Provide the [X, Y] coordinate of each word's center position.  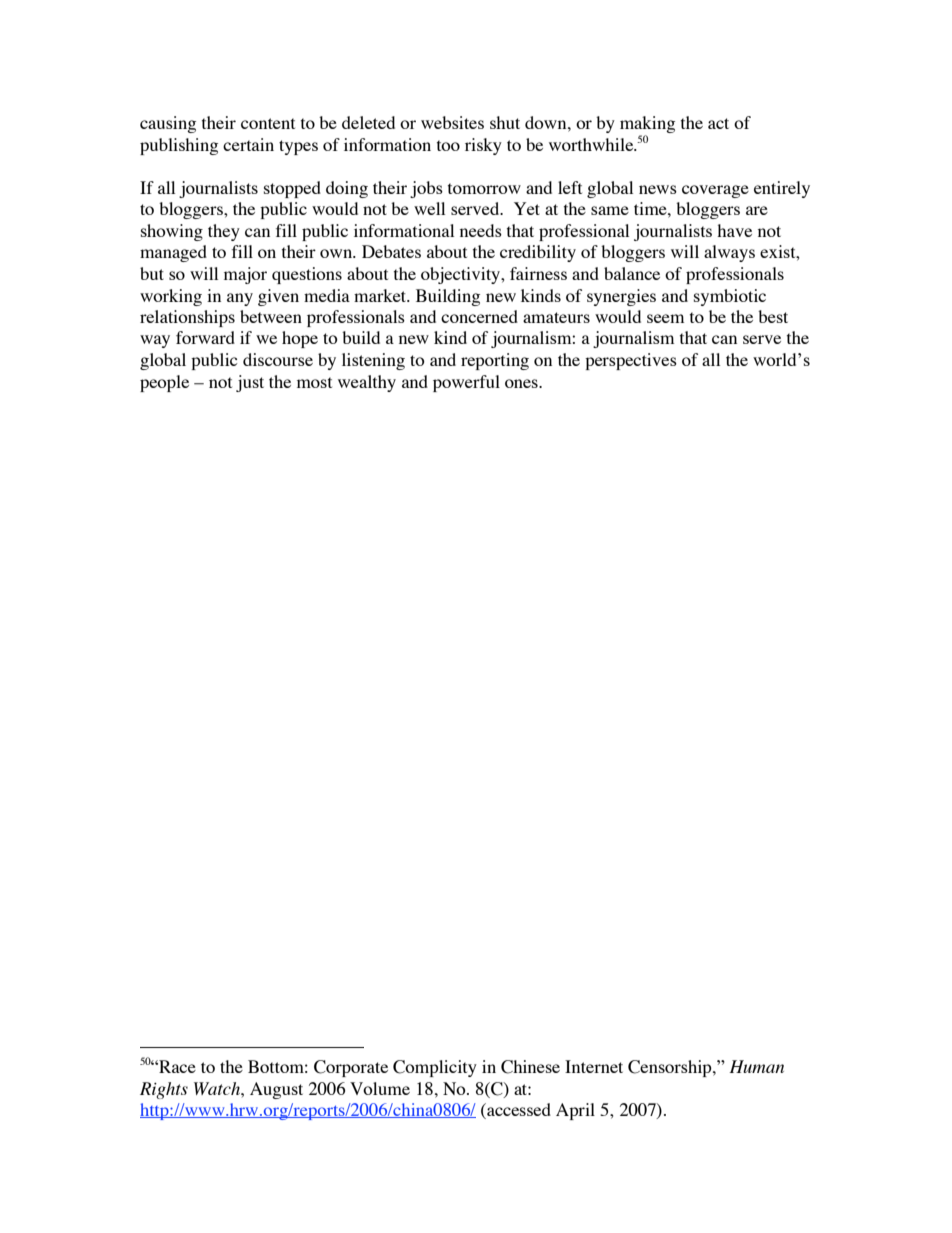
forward [205, 337]
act [718, 123]
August [276, 1090]
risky [483, 146]
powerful [466, 383]
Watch [218, 1088]
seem [665, 318]
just [250, 383]
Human [756, 1066]
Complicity [435, 1068]
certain [248, 144]
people [164, 383]
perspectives [631, 361]
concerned [479, 316]
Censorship [671, 1068]
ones [522, 383]
